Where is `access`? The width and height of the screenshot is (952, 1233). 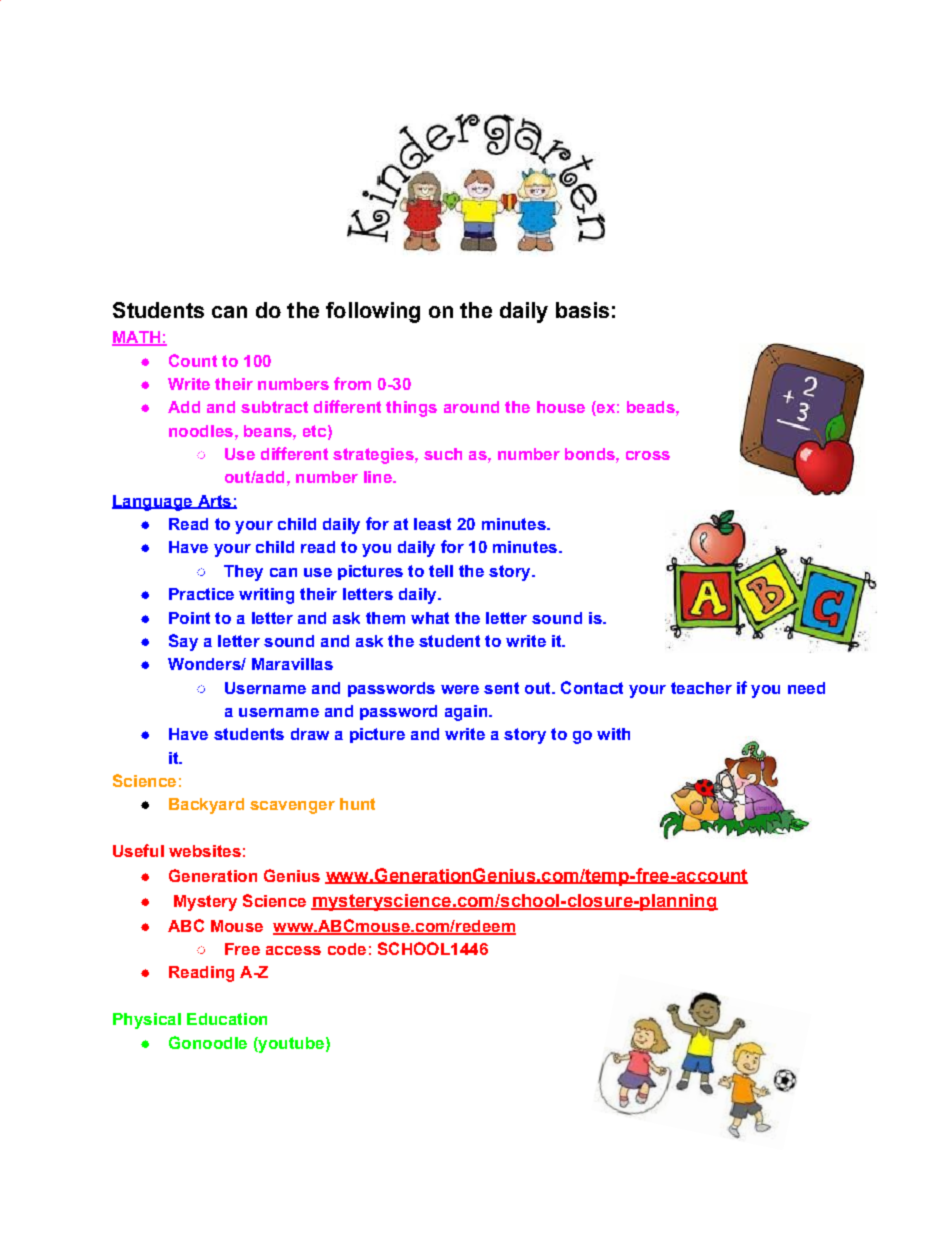 access is located at coordinates (293, 950).
